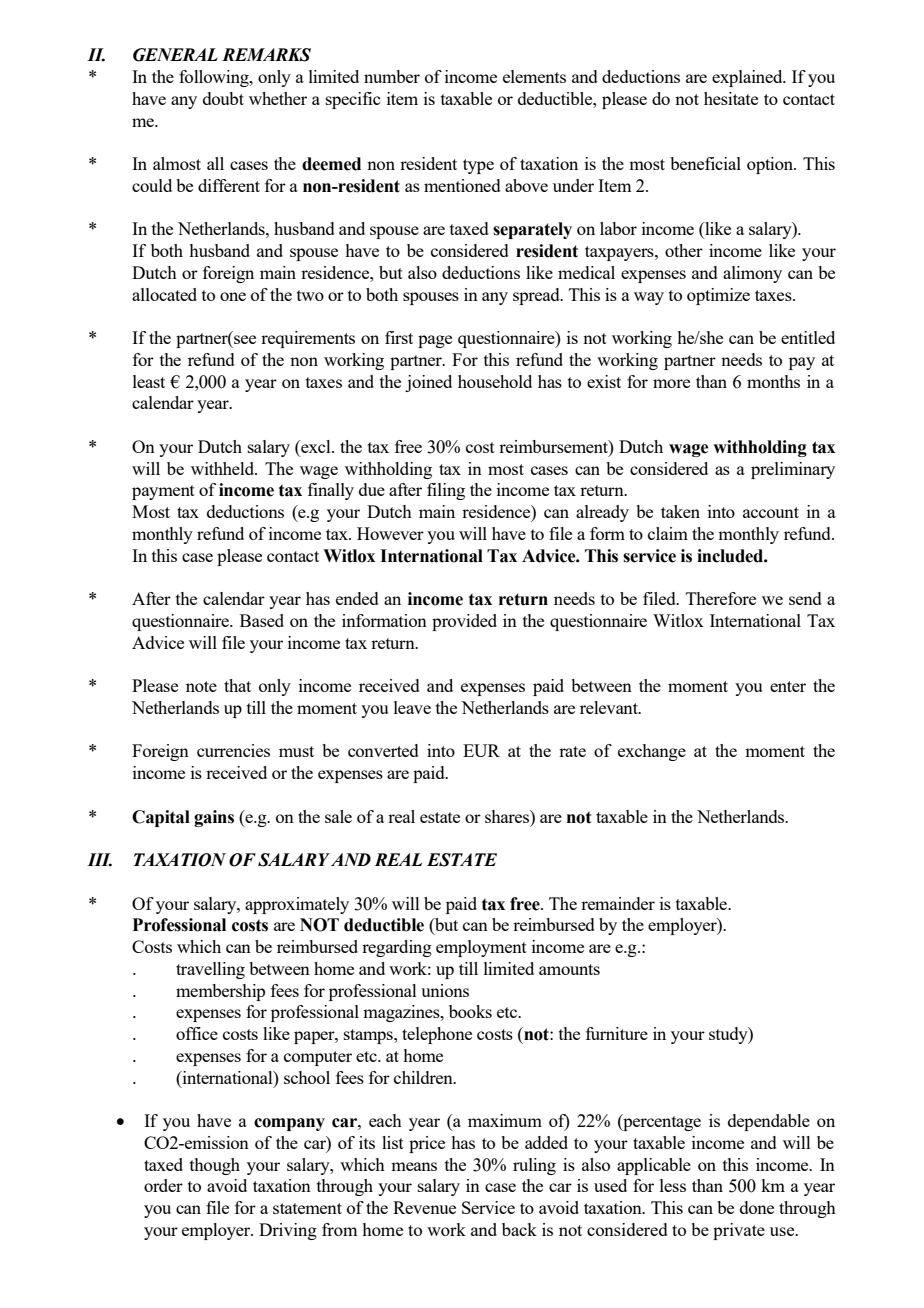 The height and width of the screenshot is (1308, 924). Describe the element at coordinates (215, 78) in the screenshot. I see `following` at that location.
